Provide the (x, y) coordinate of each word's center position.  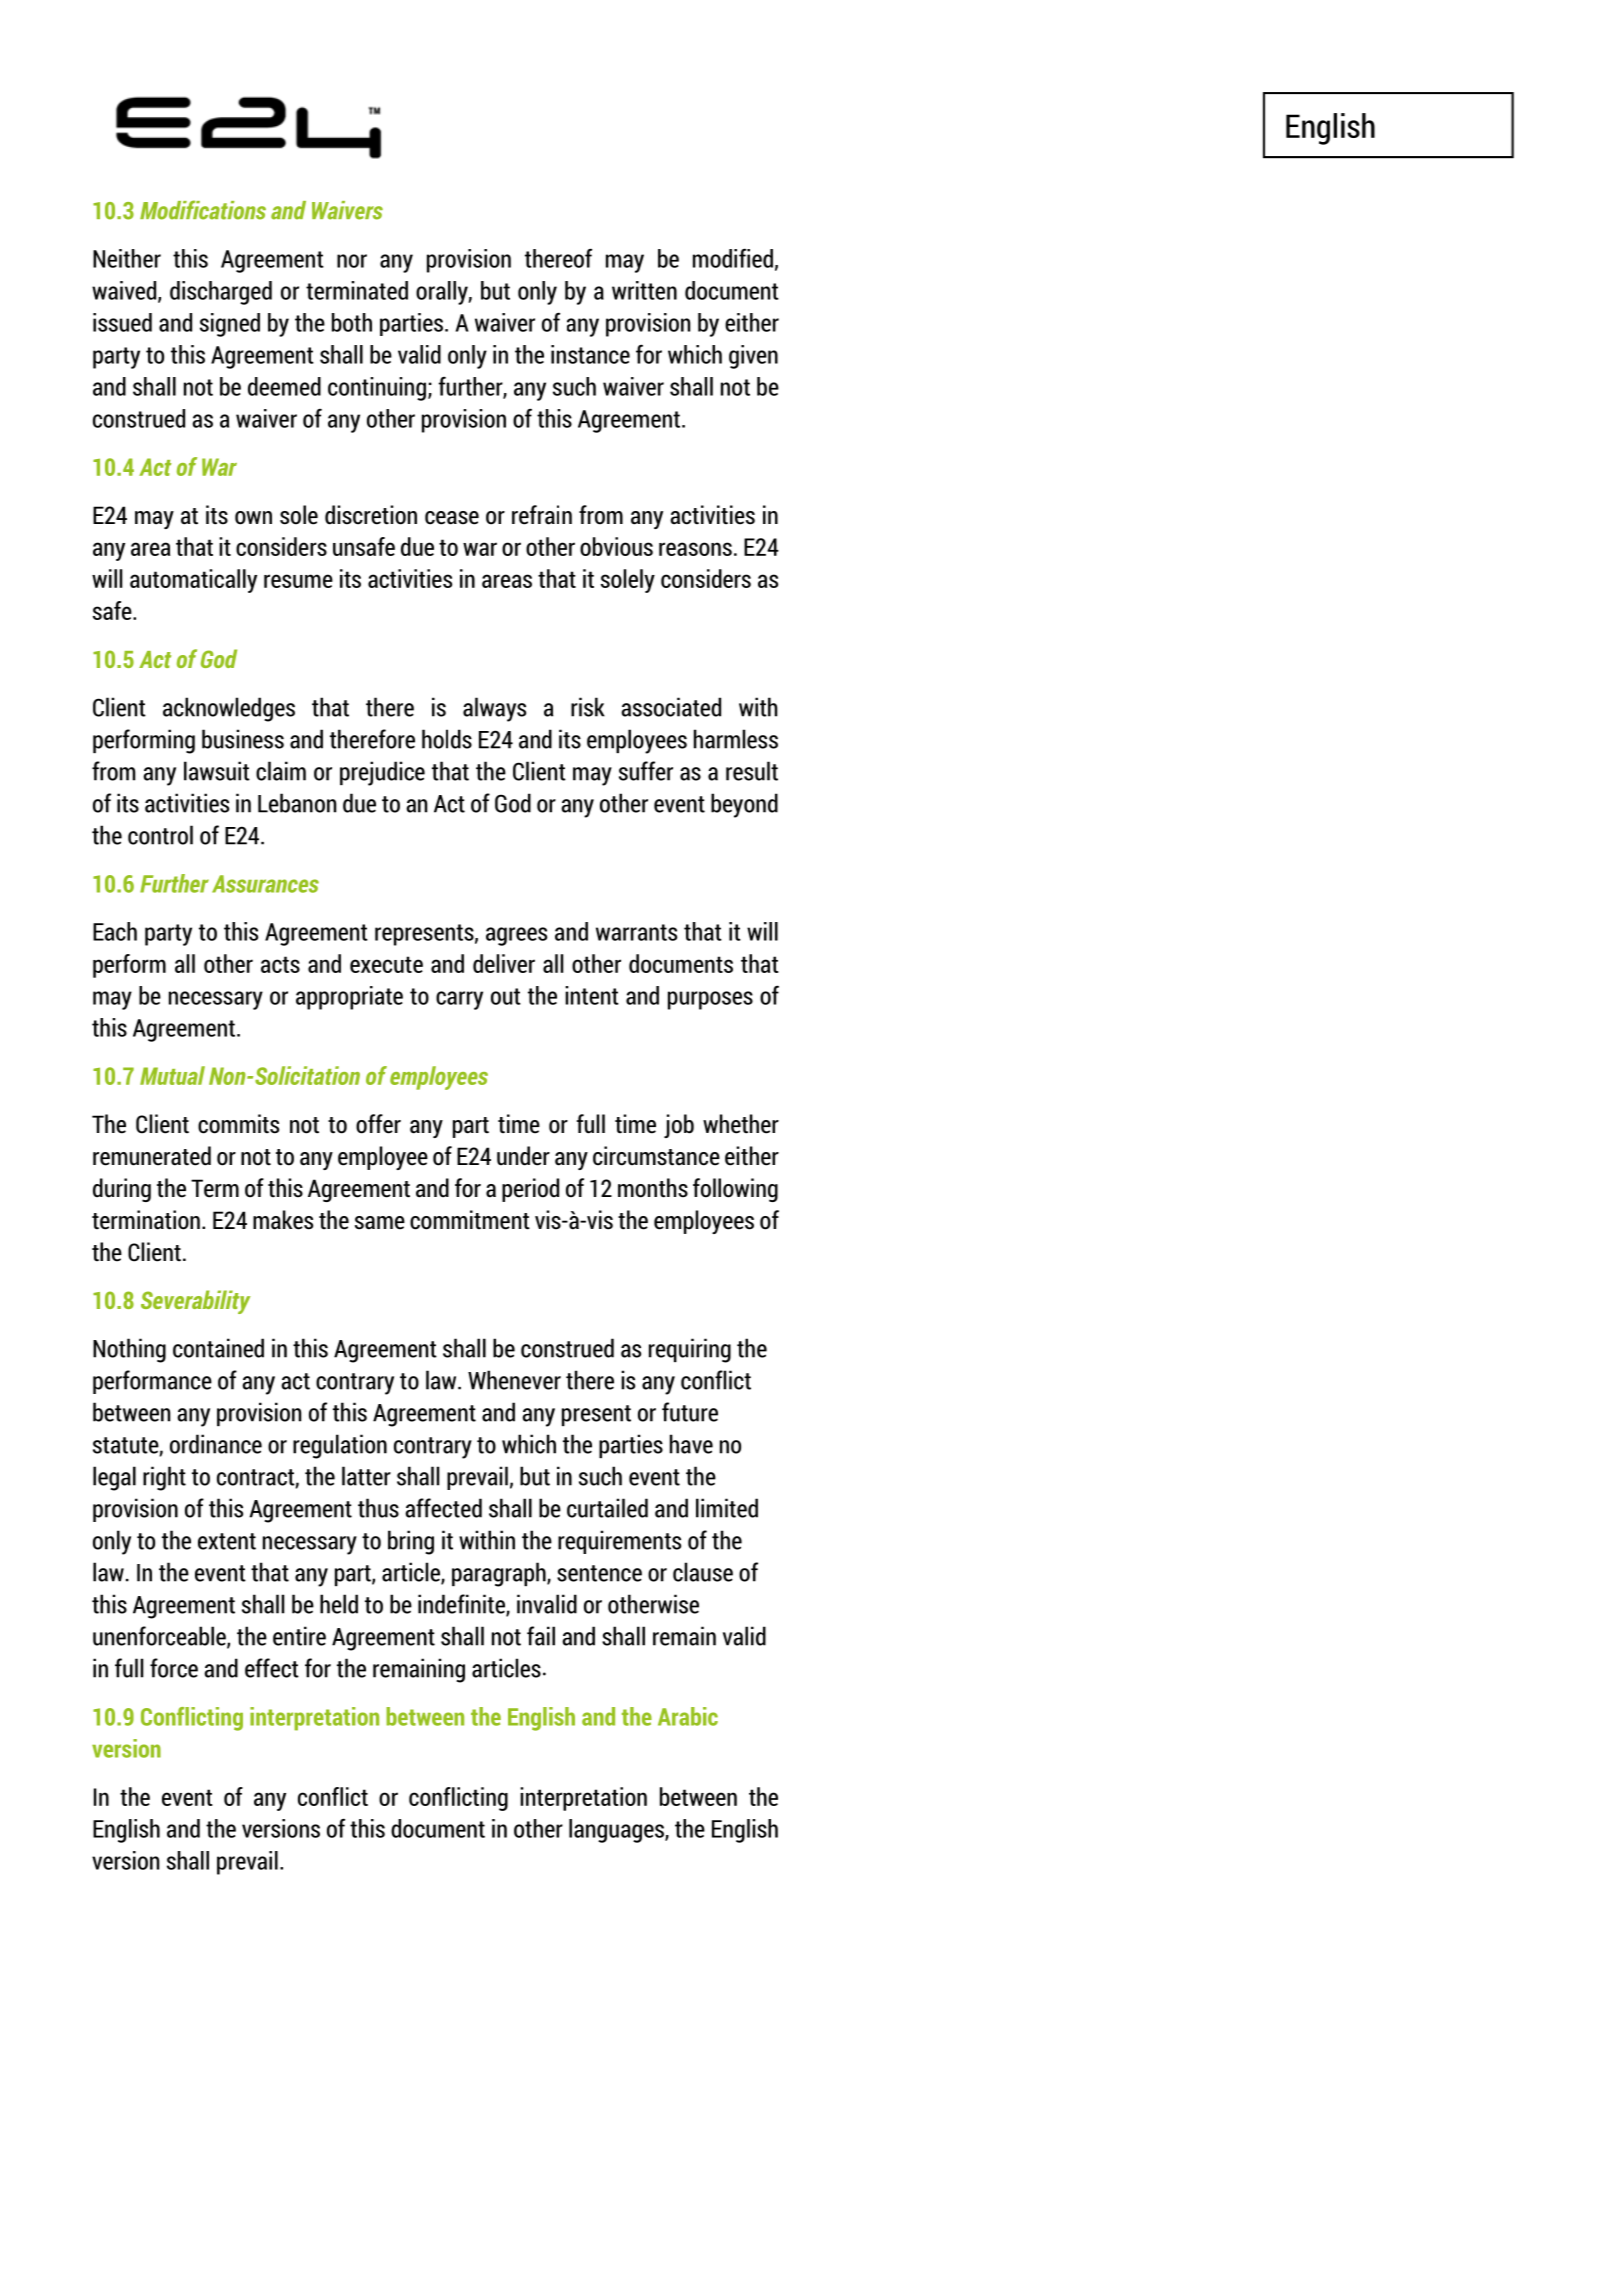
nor (352, 261)
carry (459, 1000)
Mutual (172, 1075)
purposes (710, 1000)
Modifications (203, 210)
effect (272, 1668)
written (644, 290)
